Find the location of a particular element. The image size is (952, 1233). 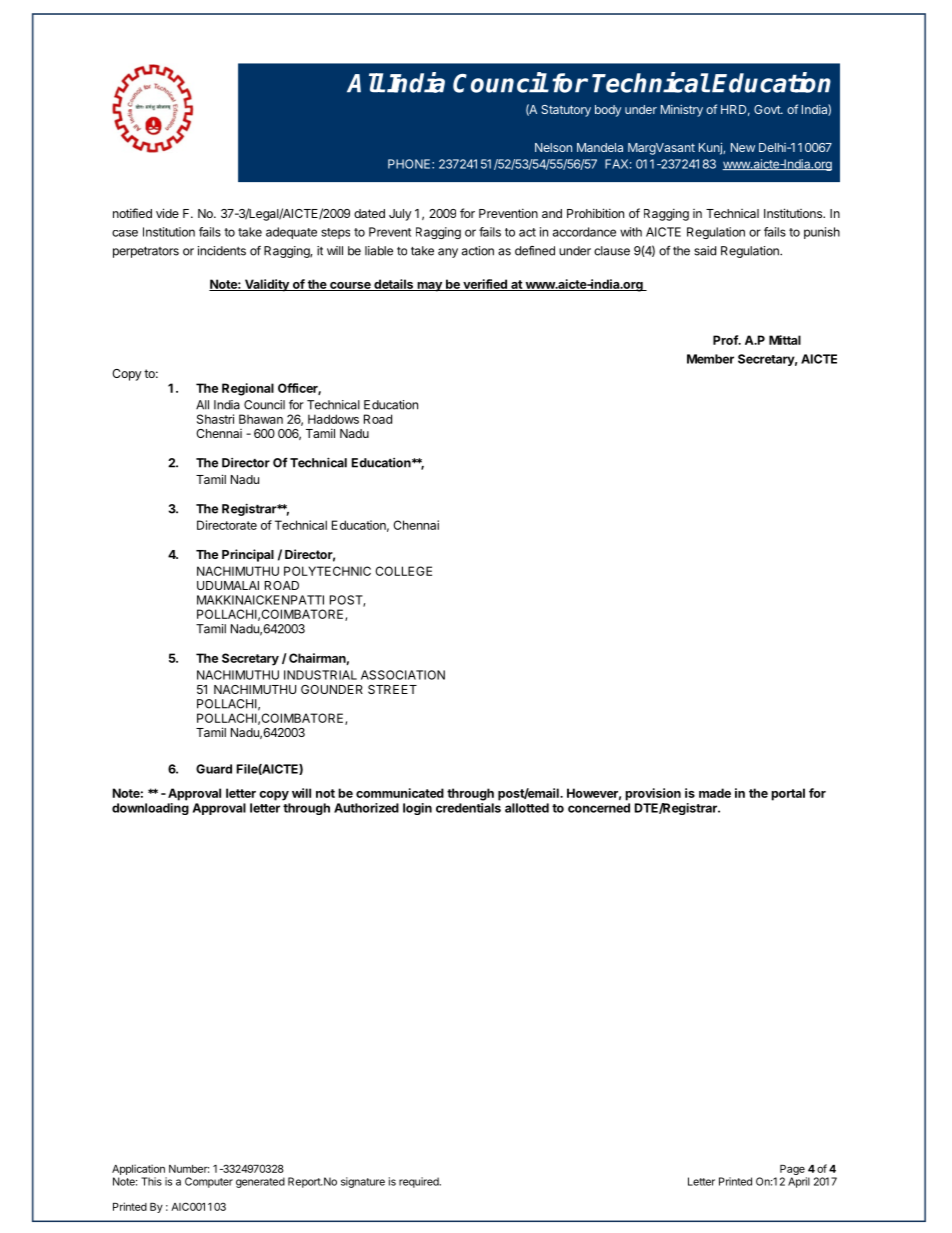

required is located at coordinates (420, 1182).
